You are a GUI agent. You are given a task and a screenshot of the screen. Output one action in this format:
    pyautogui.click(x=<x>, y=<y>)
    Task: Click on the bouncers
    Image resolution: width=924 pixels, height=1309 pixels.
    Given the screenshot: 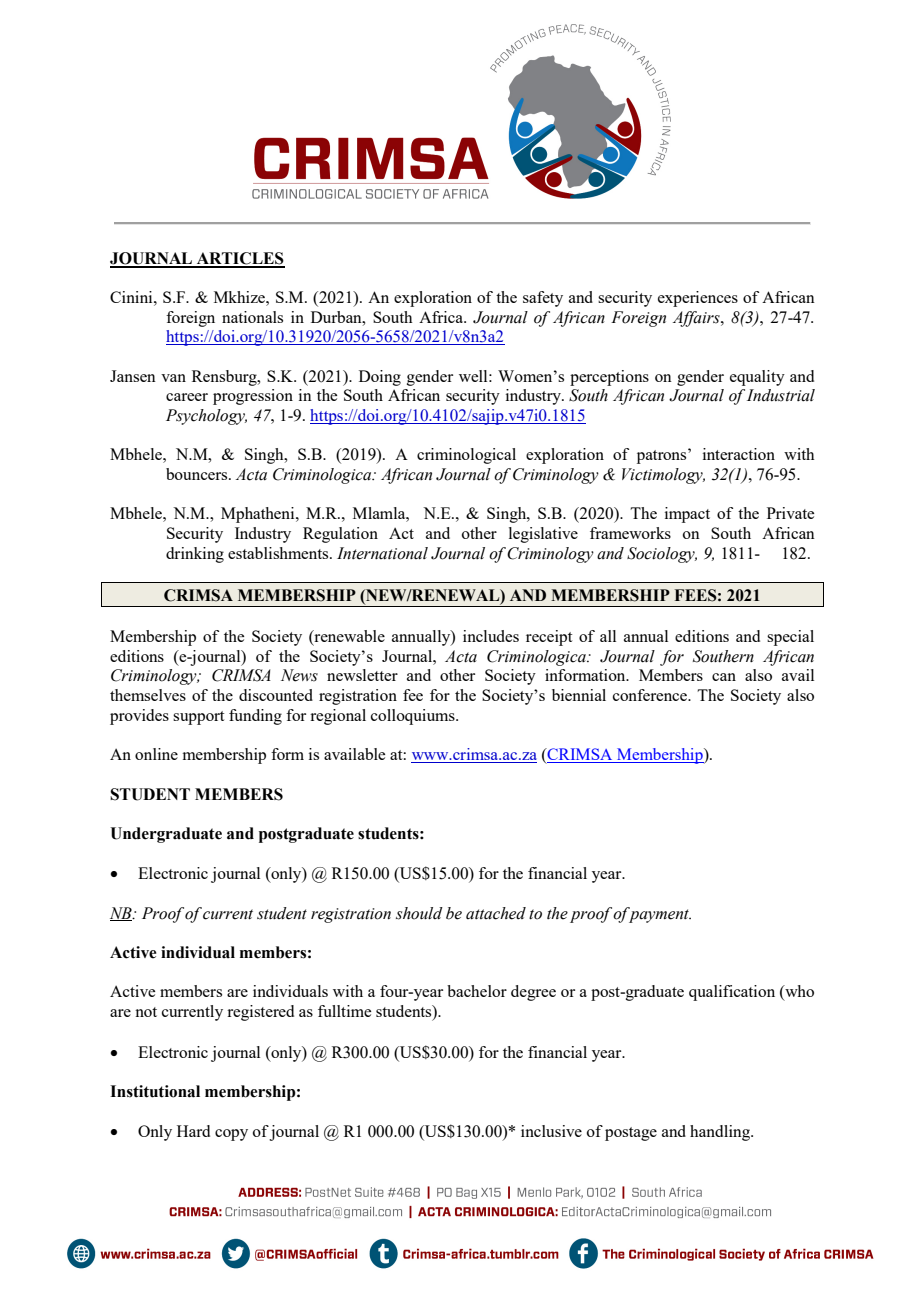 What is the action you would take?
    pyautogui.click(x=198, y=474)
